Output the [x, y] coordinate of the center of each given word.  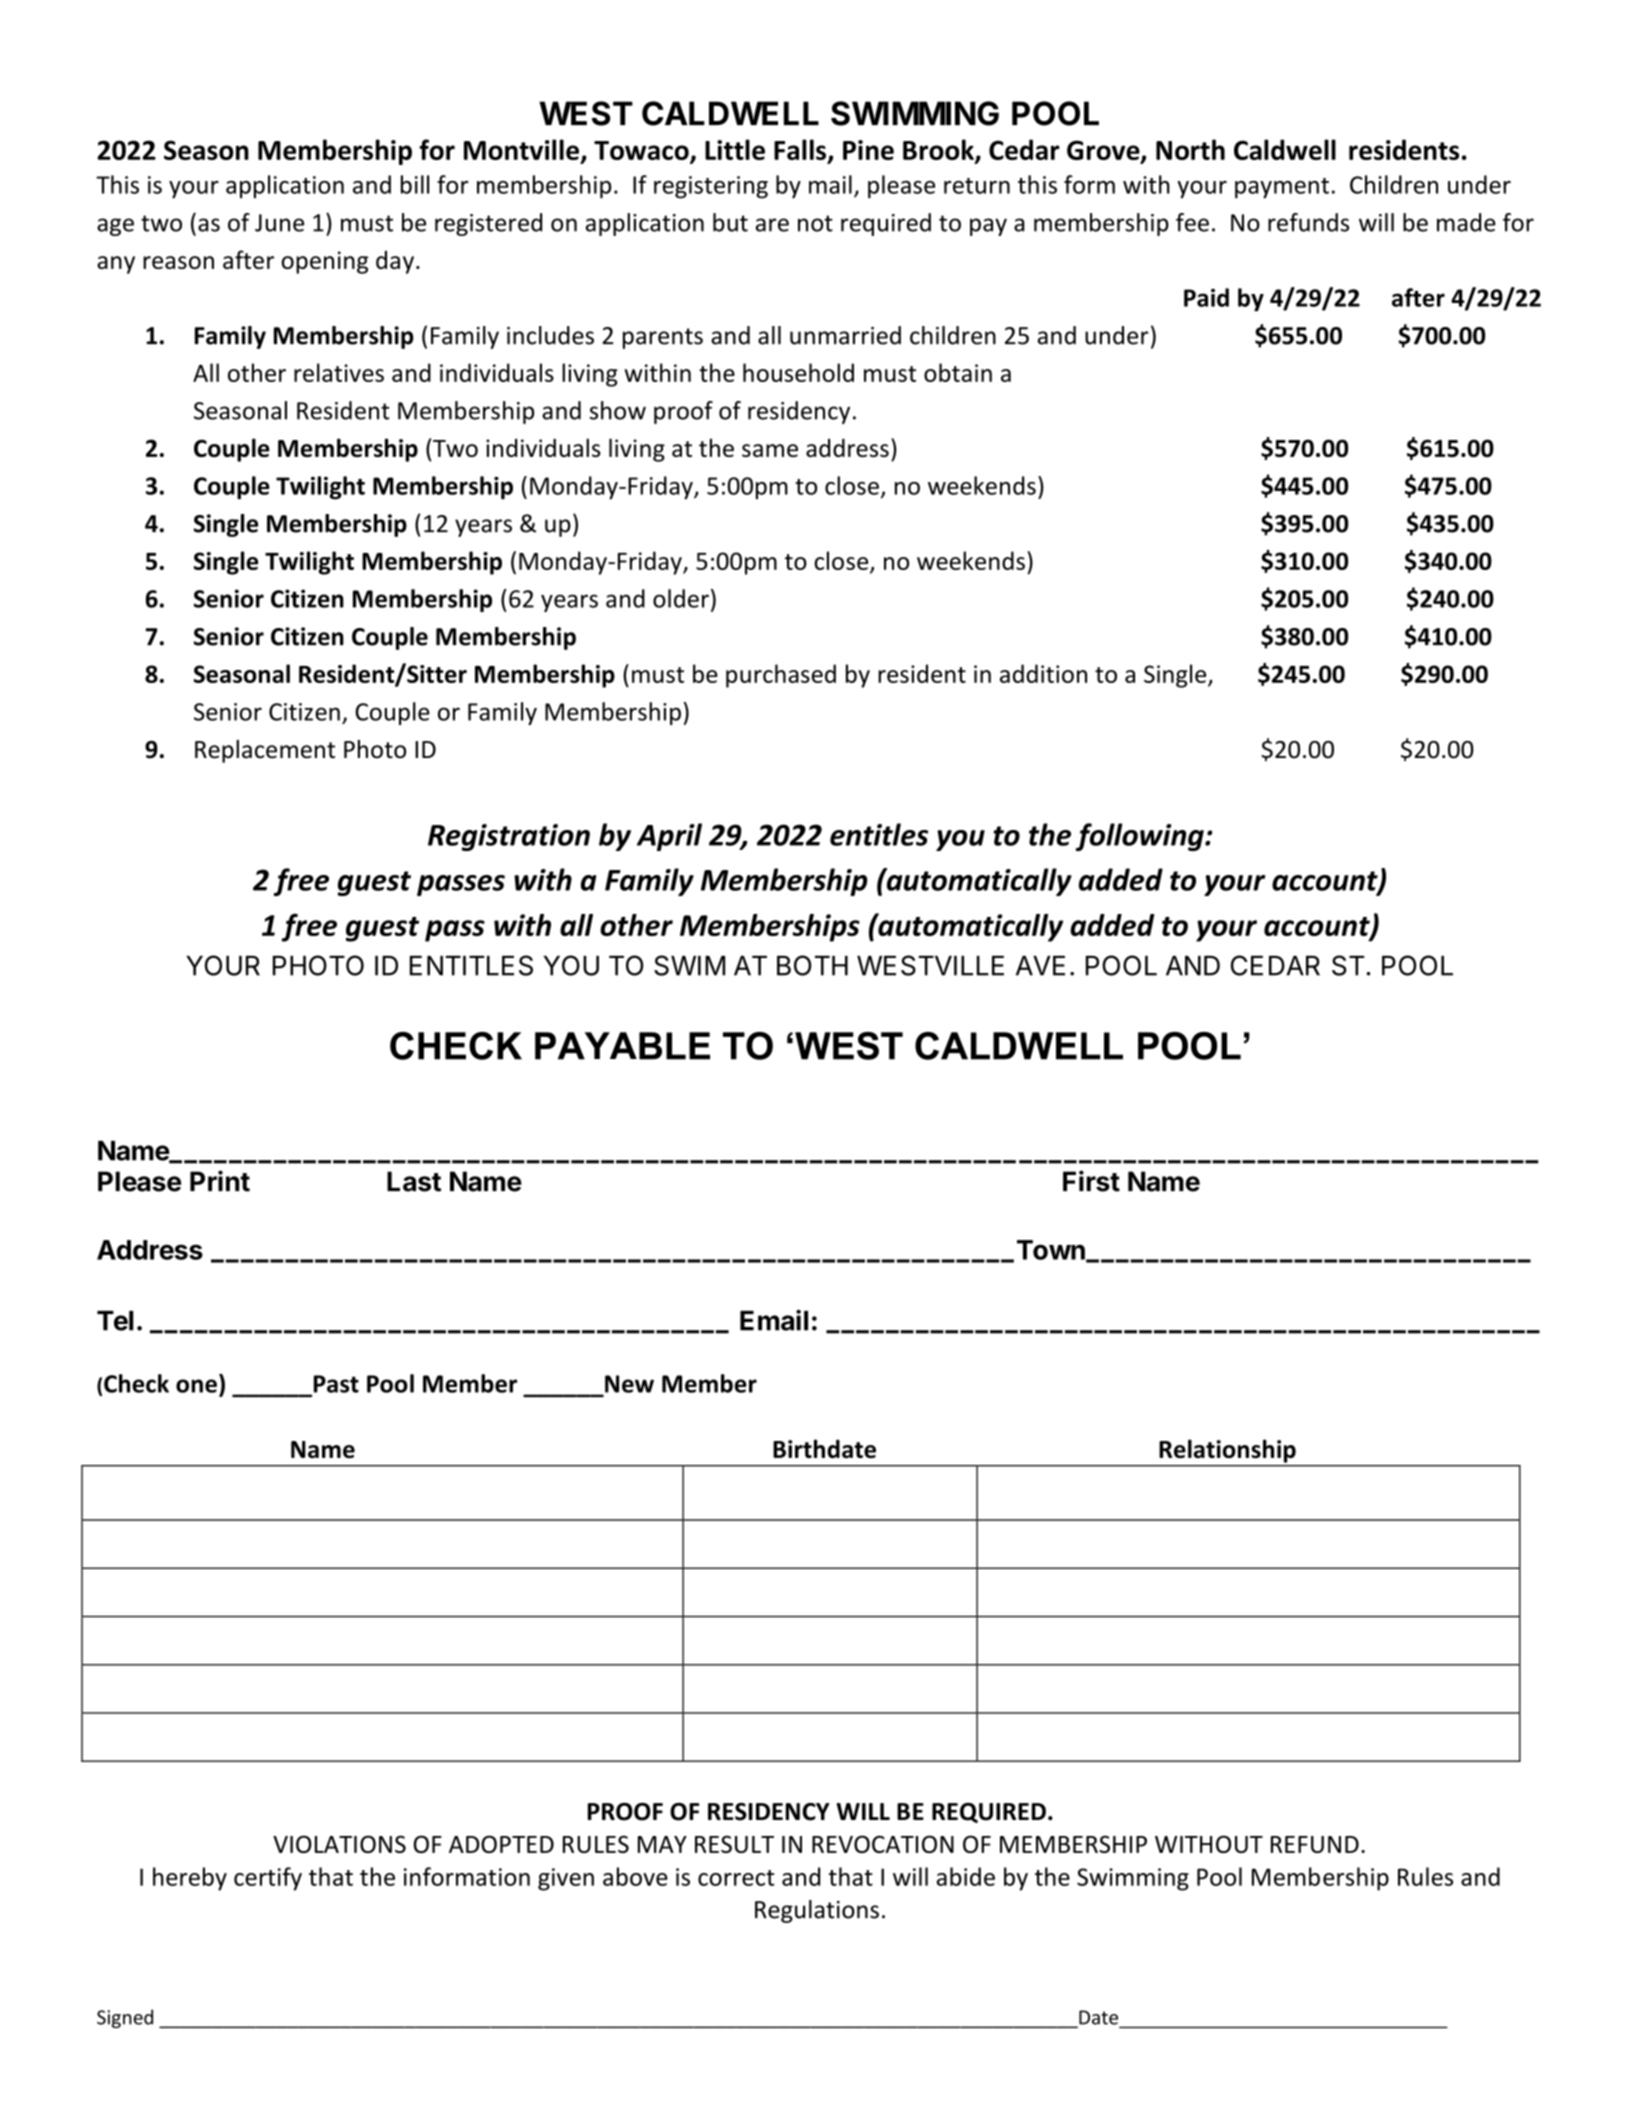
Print [220, 1181]
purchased [781, 676]
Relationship [1228, 1451]
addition [1043, 673]
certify [268, 1879]
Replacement [265, 751]
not [815, 223]
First [1091, 1181]
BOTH [812, 965]
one [196, 1386]
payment [1282, 188]
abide [966, 1876]
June [279, 223]
